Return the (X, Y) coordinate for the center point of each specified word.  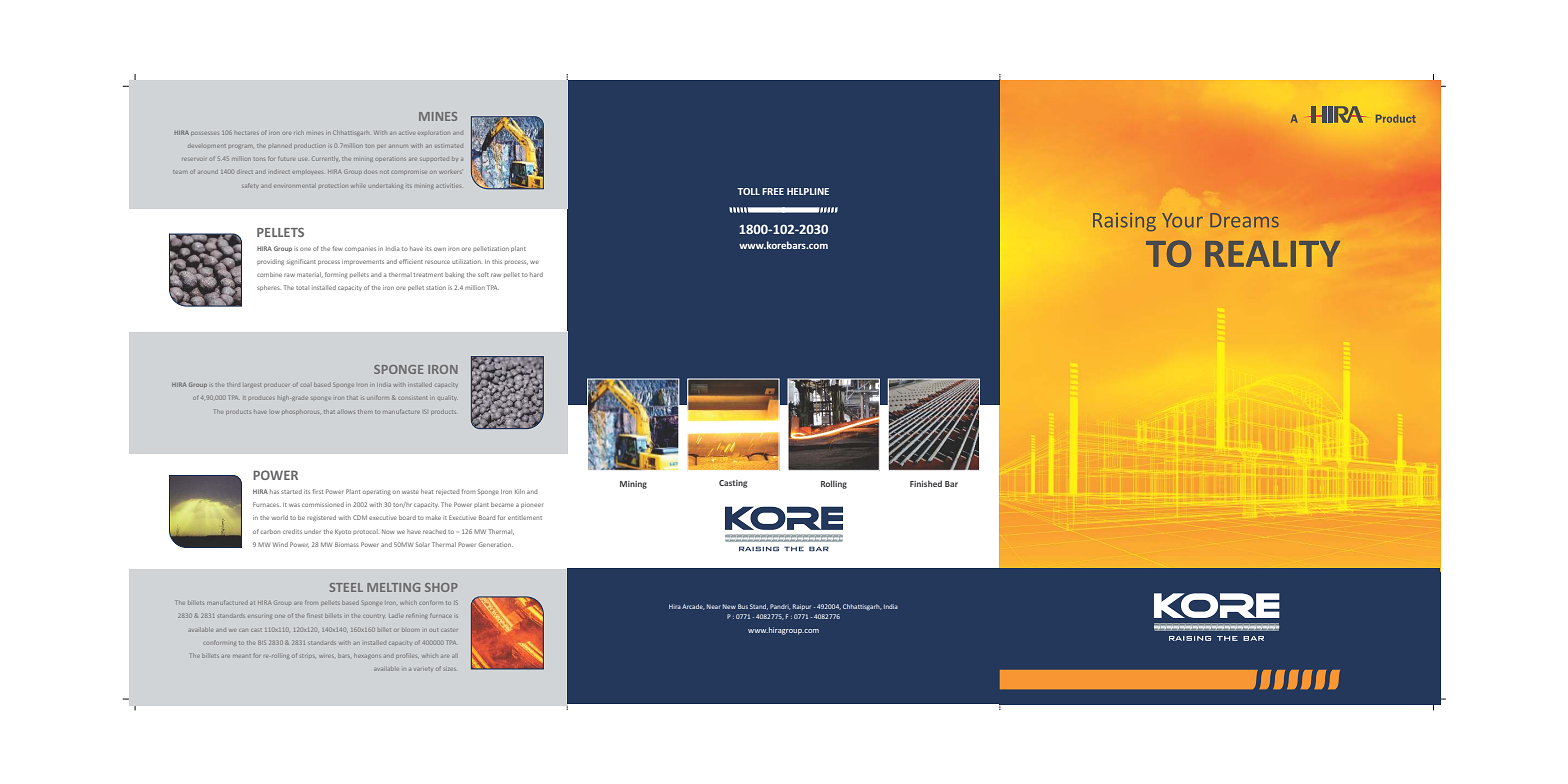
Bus (743, 606)
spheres (268, 288)
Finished (926, 483)
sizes (450, 669)
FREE (773, 191)
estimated (449, 146)
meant (242, 656)
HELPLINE (808, 191)
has (274, 491)
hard (536, 274)
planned (280, 146)
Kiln (520, 491)
